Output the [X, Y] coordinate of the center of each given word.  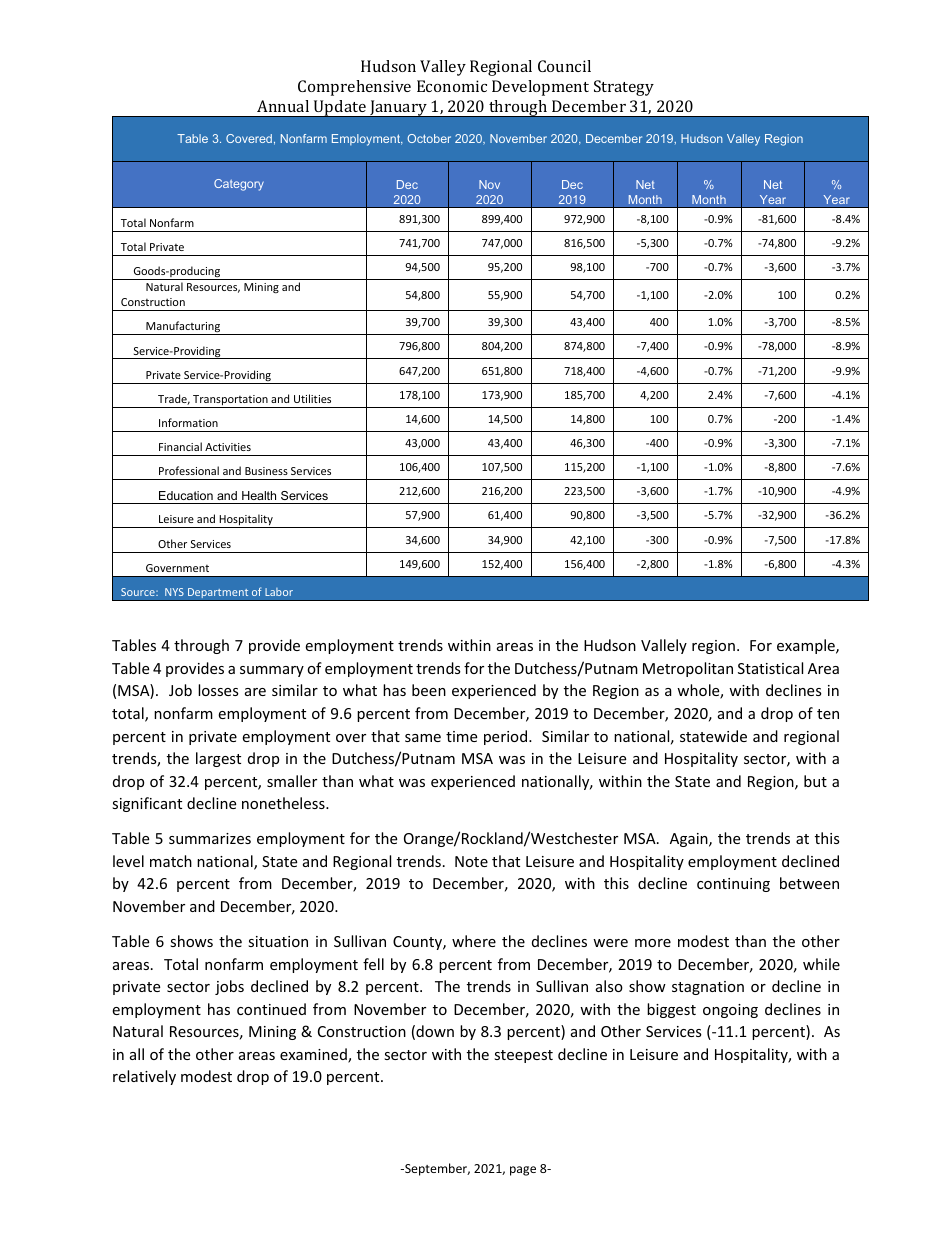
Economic [452, 86]
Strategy [624, 88]
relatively [144, 1077]
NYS [174, 592]
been [429, 690]
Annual [283, 106]
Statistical [770, 668]
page [523, 1171]
